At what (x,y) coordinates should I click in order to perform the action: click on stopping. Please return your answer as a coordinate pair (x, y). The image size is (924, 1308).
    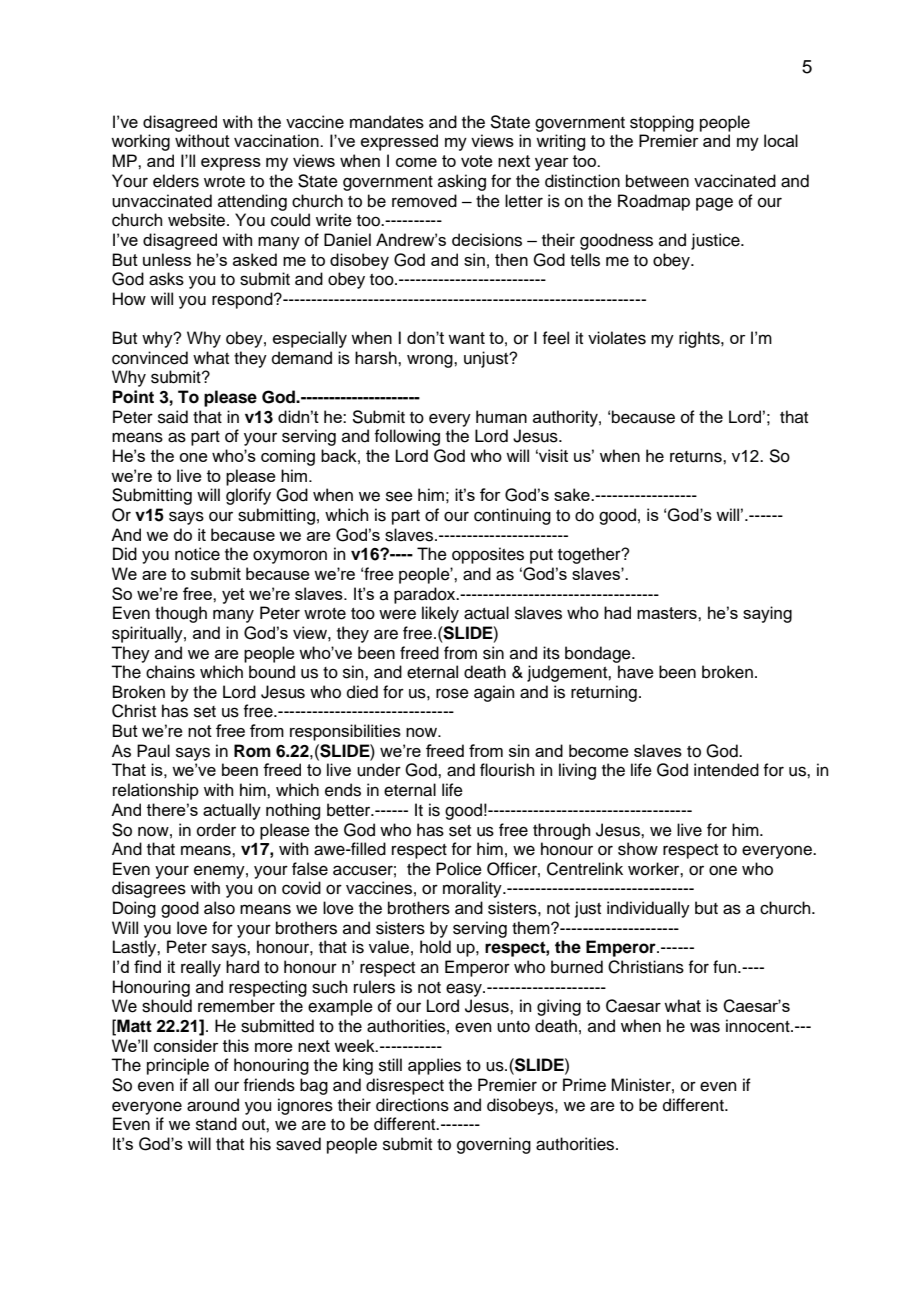
    Looking at the image, I should click on (662, 123).
